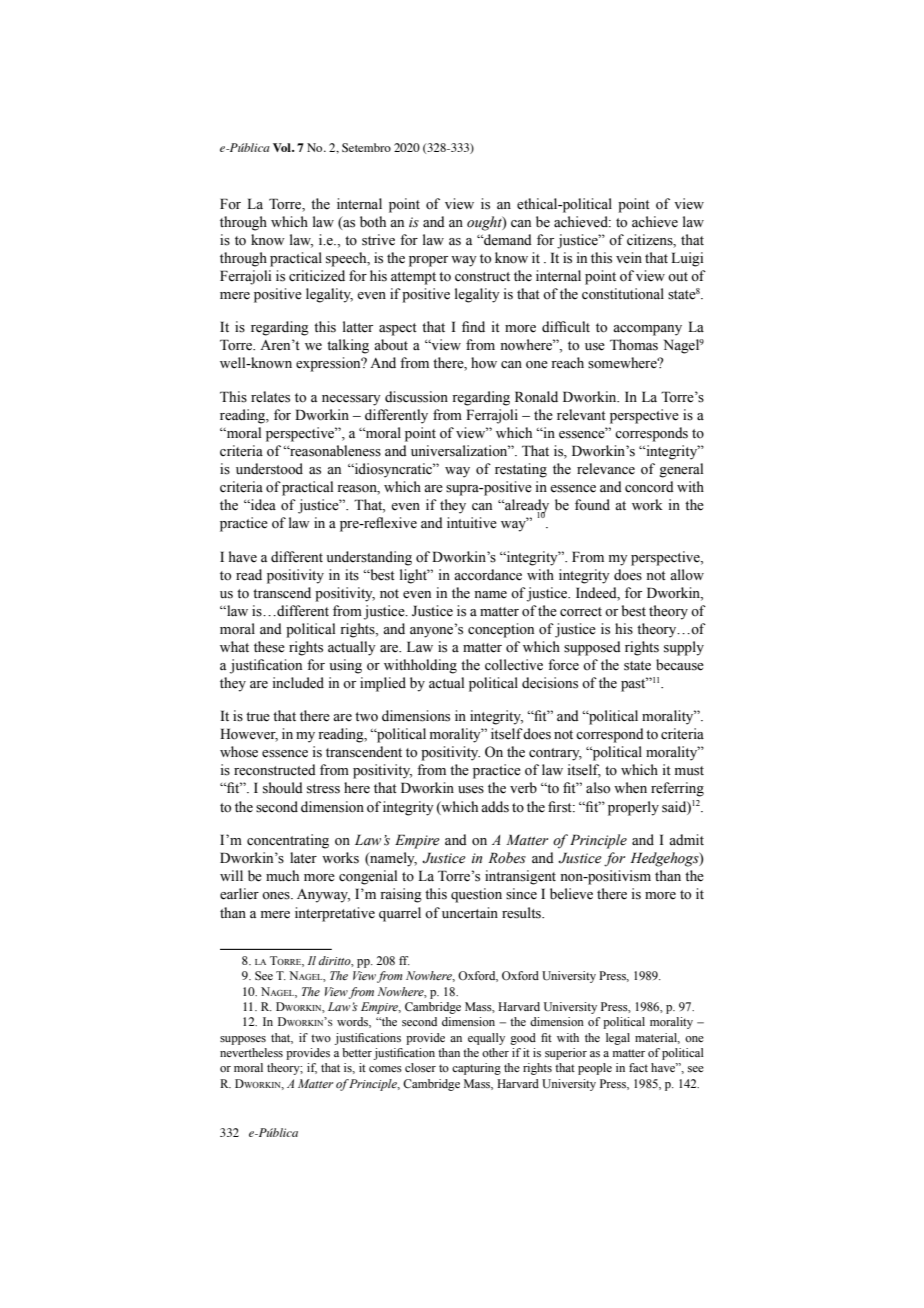 The image size is (924, 1308). Describe the element at coordinates (269, 469) in the screenshot. I see `understood` at that location.
